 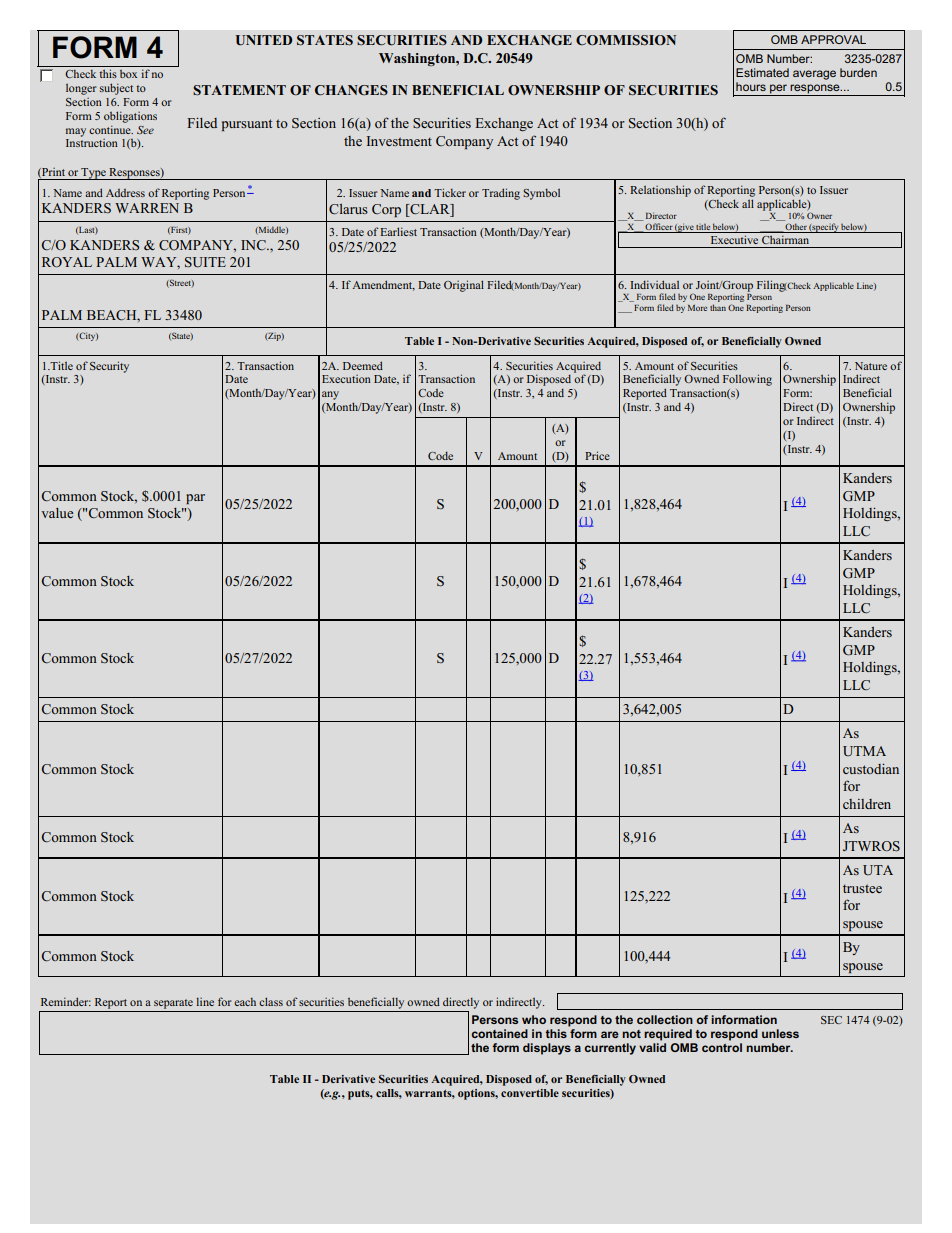 What do you see at coordinates (597, 455) in the screenshot?
I see `Price` at bounding box center [597, 455].
